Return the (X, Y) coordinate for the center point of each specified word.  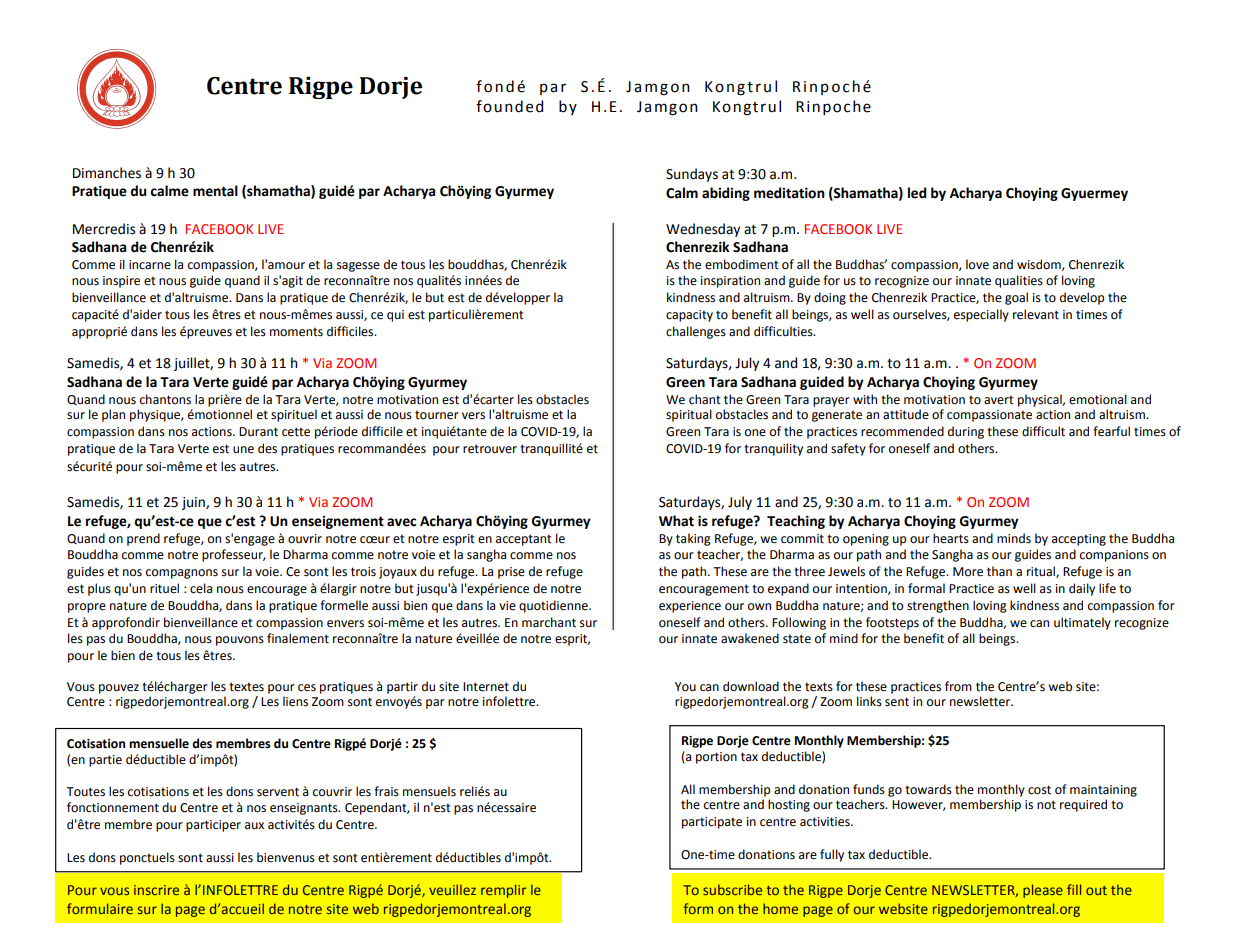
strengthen (938, 606)
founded (509, 106)
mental (215, 191)
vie (507, 606)
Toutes (85, 792)
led (917, 193)
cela (201, 588)
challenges (696, 332)
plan (113, 415)
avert (999, 400)
